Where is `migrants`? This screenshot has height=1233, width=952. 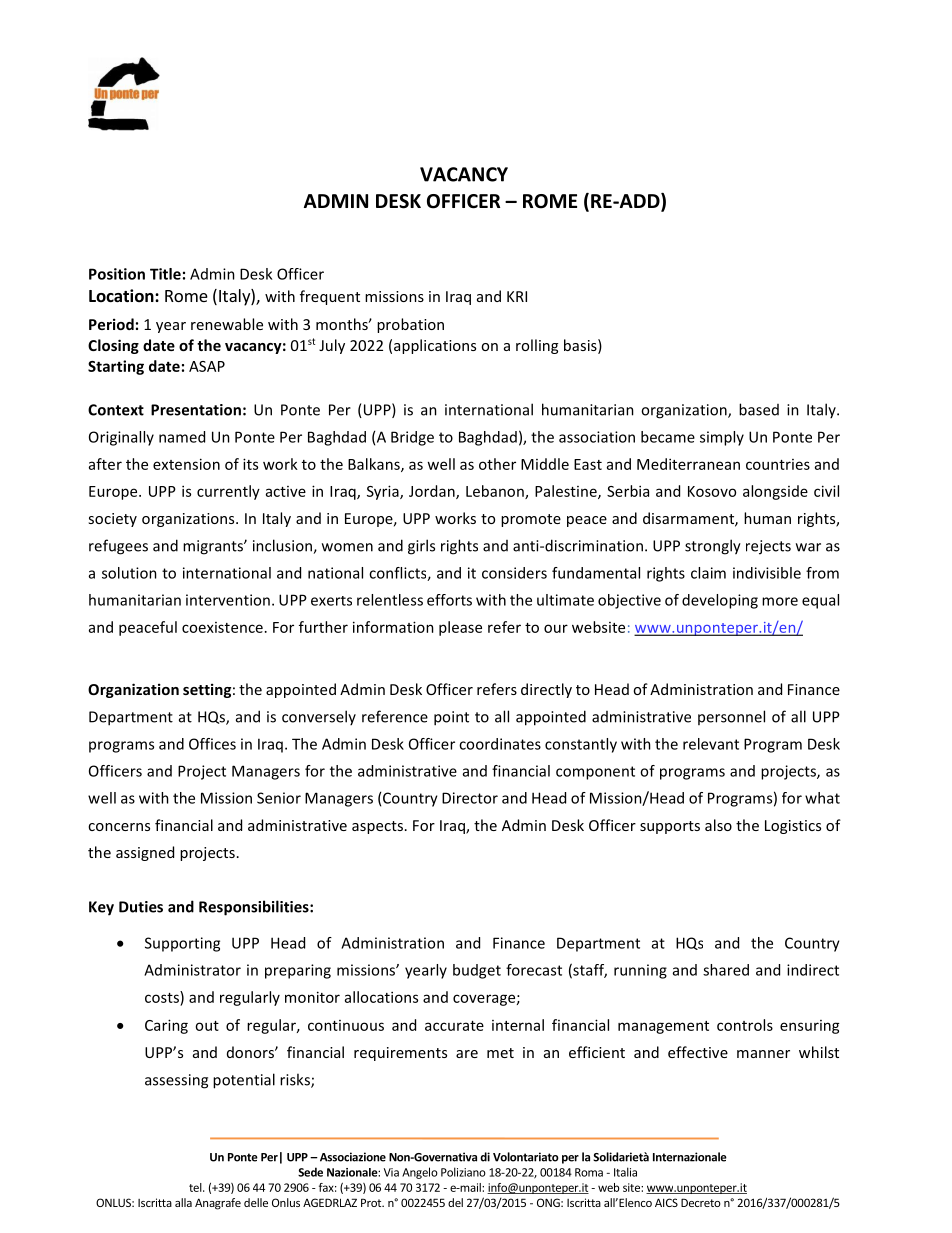
migrants is located at coordinates (214, 547).
